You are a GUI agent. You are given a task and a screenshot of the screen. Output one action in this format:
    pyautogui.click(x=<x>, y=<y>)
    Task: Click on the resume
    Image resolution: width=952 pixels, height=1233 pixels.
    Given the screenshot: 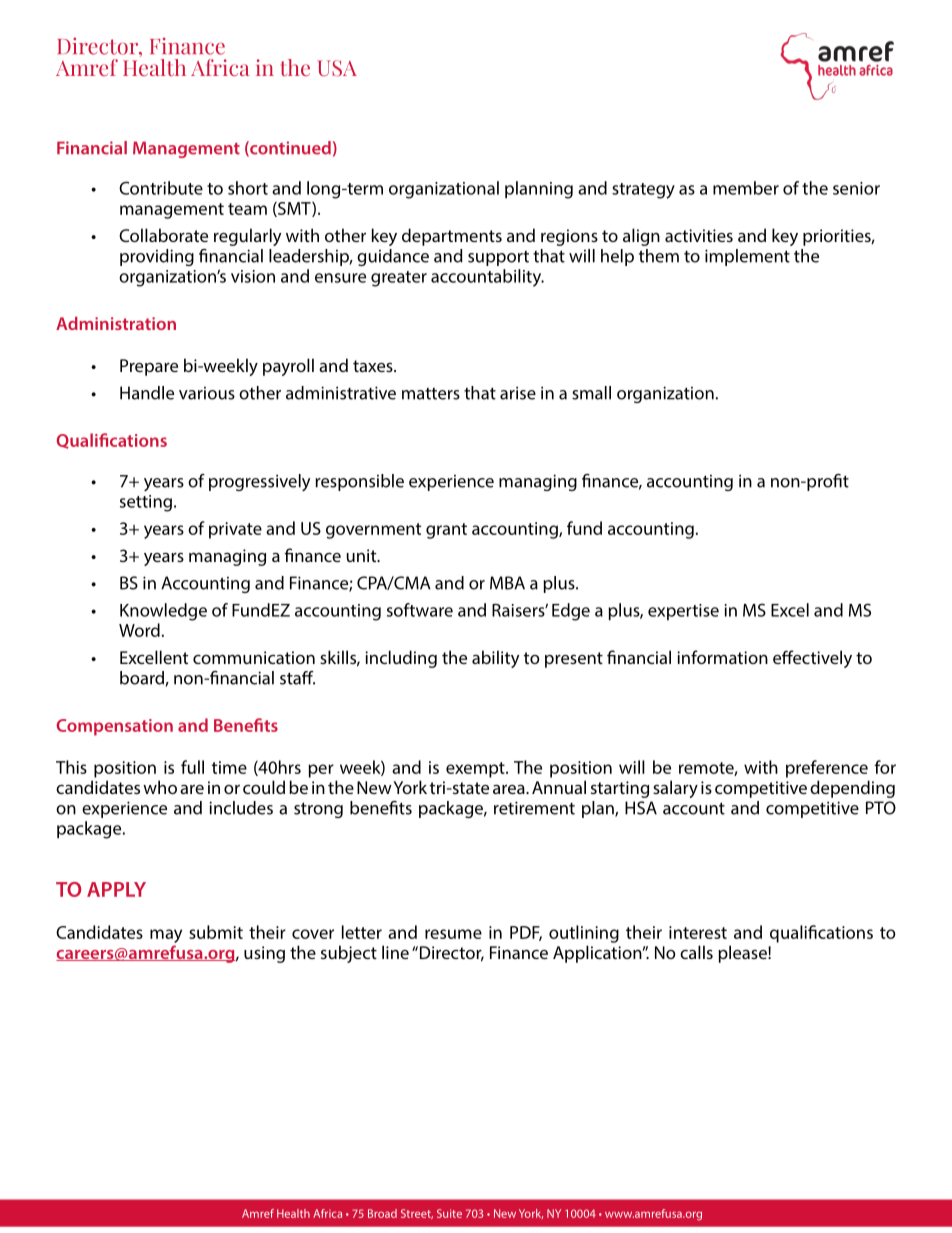 What is the action you would take?
    pyautogui.click(x=453, y=934)
